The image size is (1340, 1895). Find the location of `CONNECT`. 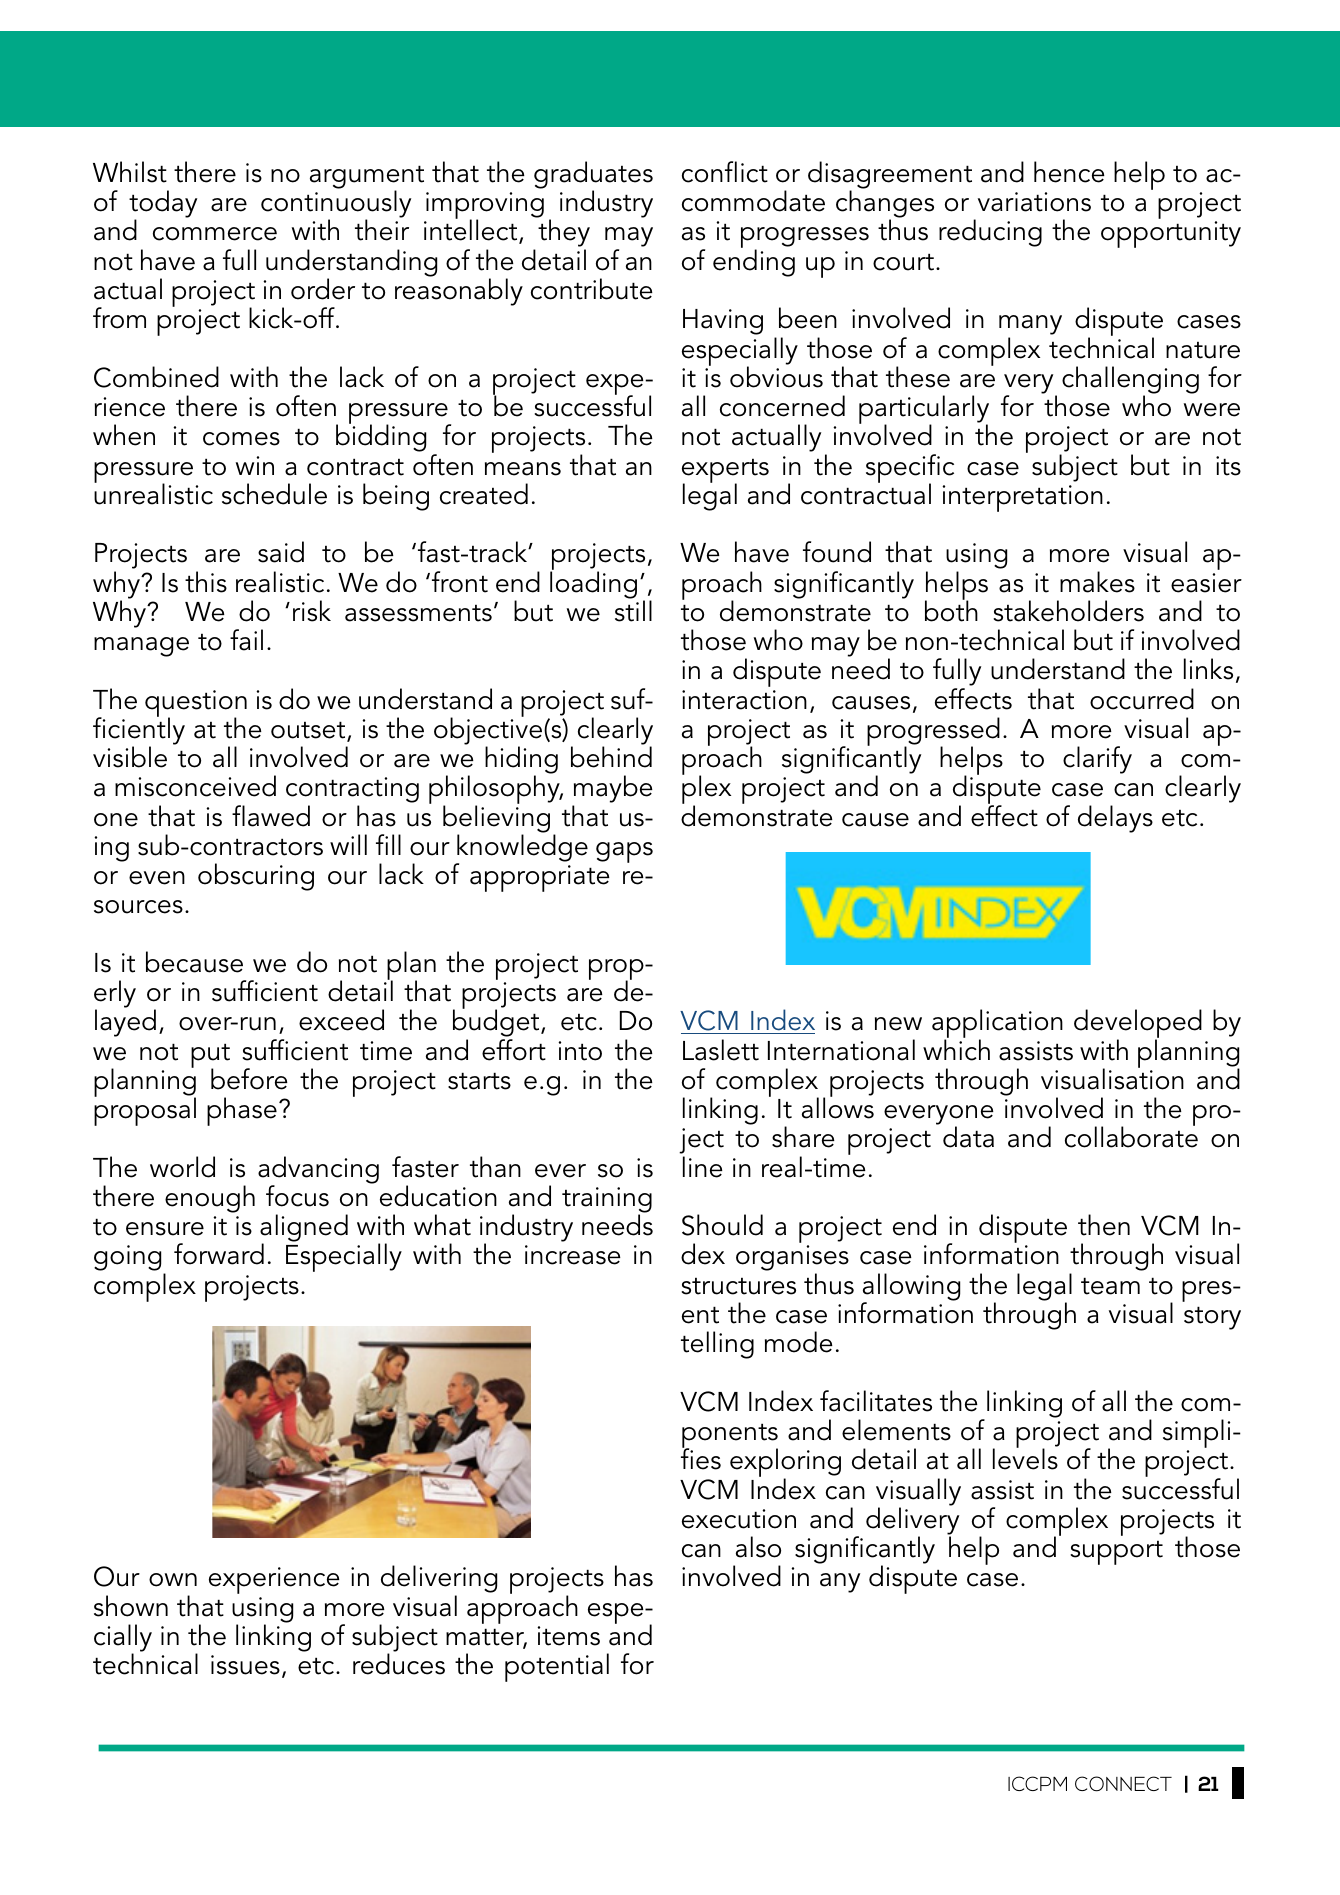

CONNECT is located at coordinates (1123, 1784).
